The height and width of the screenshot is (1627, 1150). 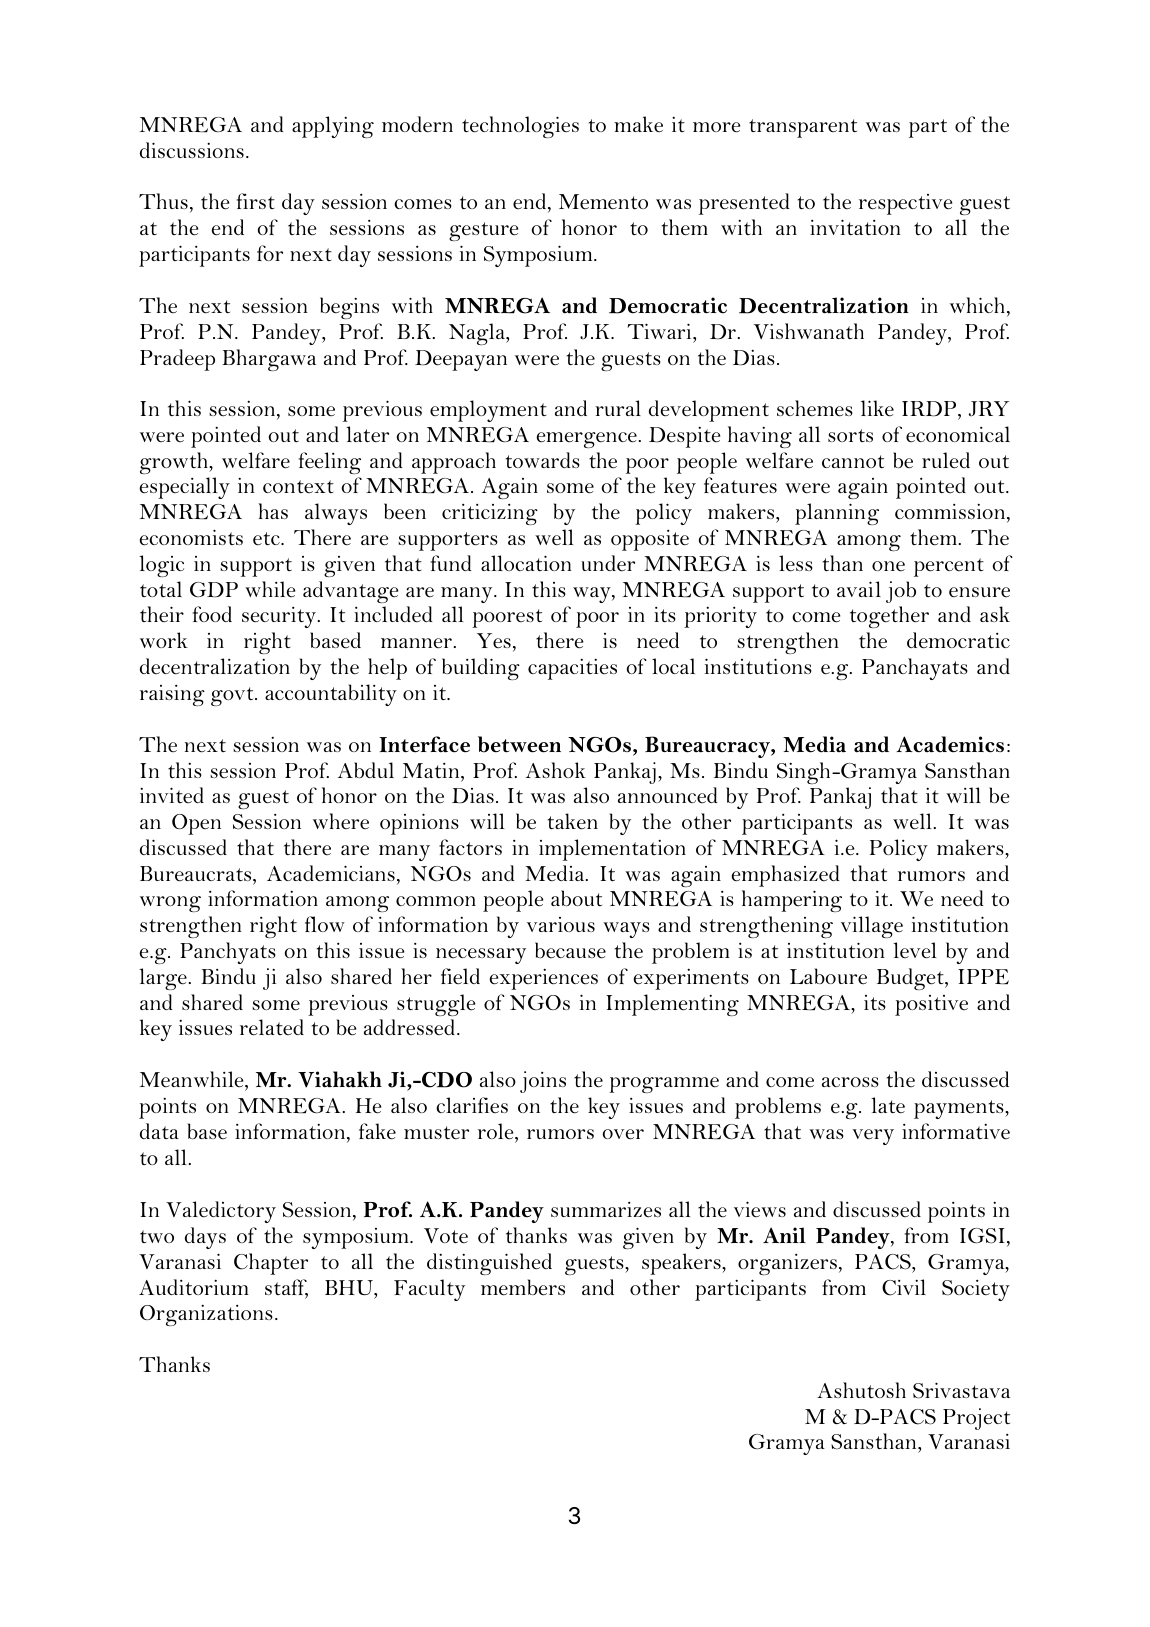 I want to click on cannot, so click(x=853, y=461).
